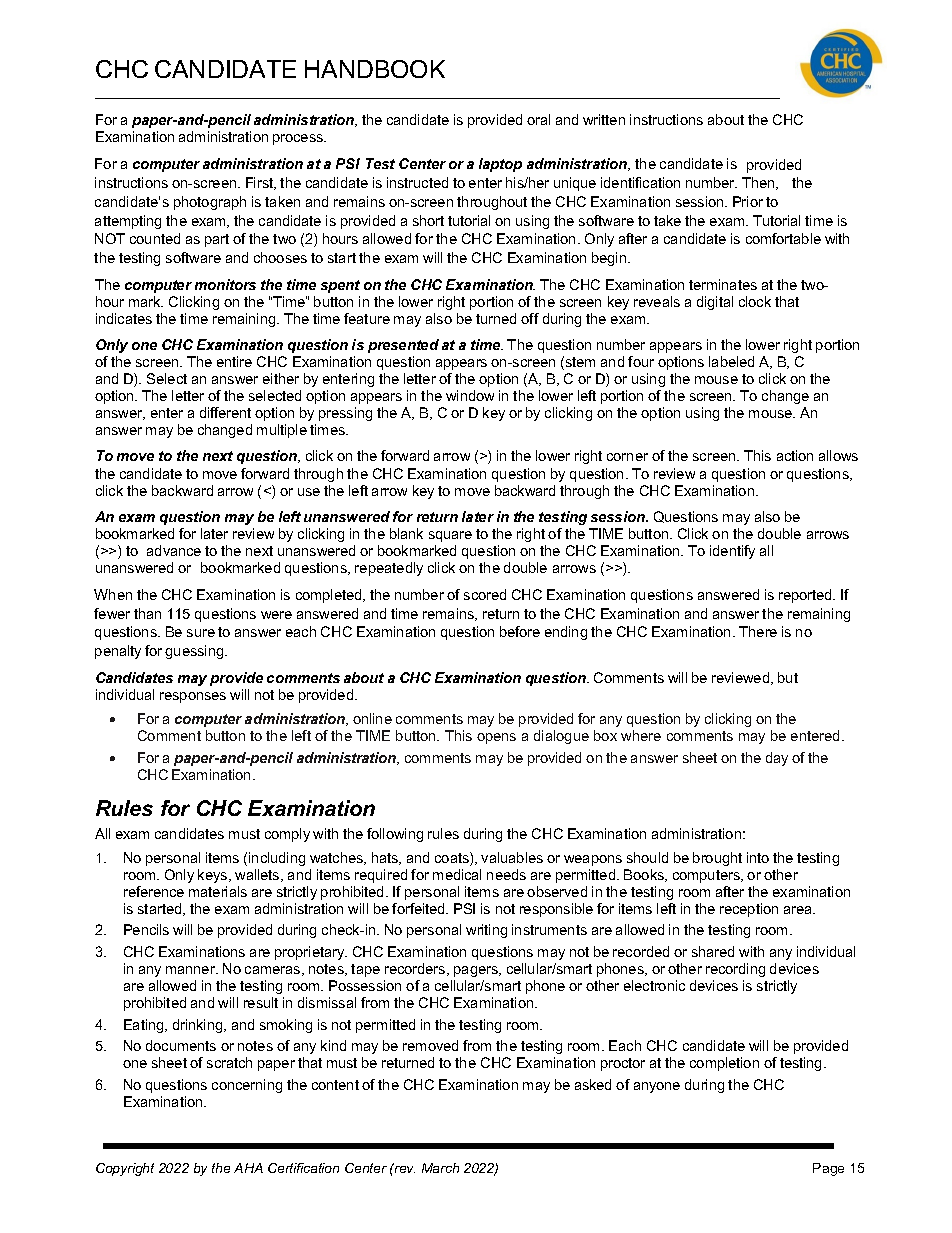 Image resolution: width=952 pixels, height=1233 pixels. Describe the element at coordinates (248, 1168) in the image. I see `AHA` at that location.
